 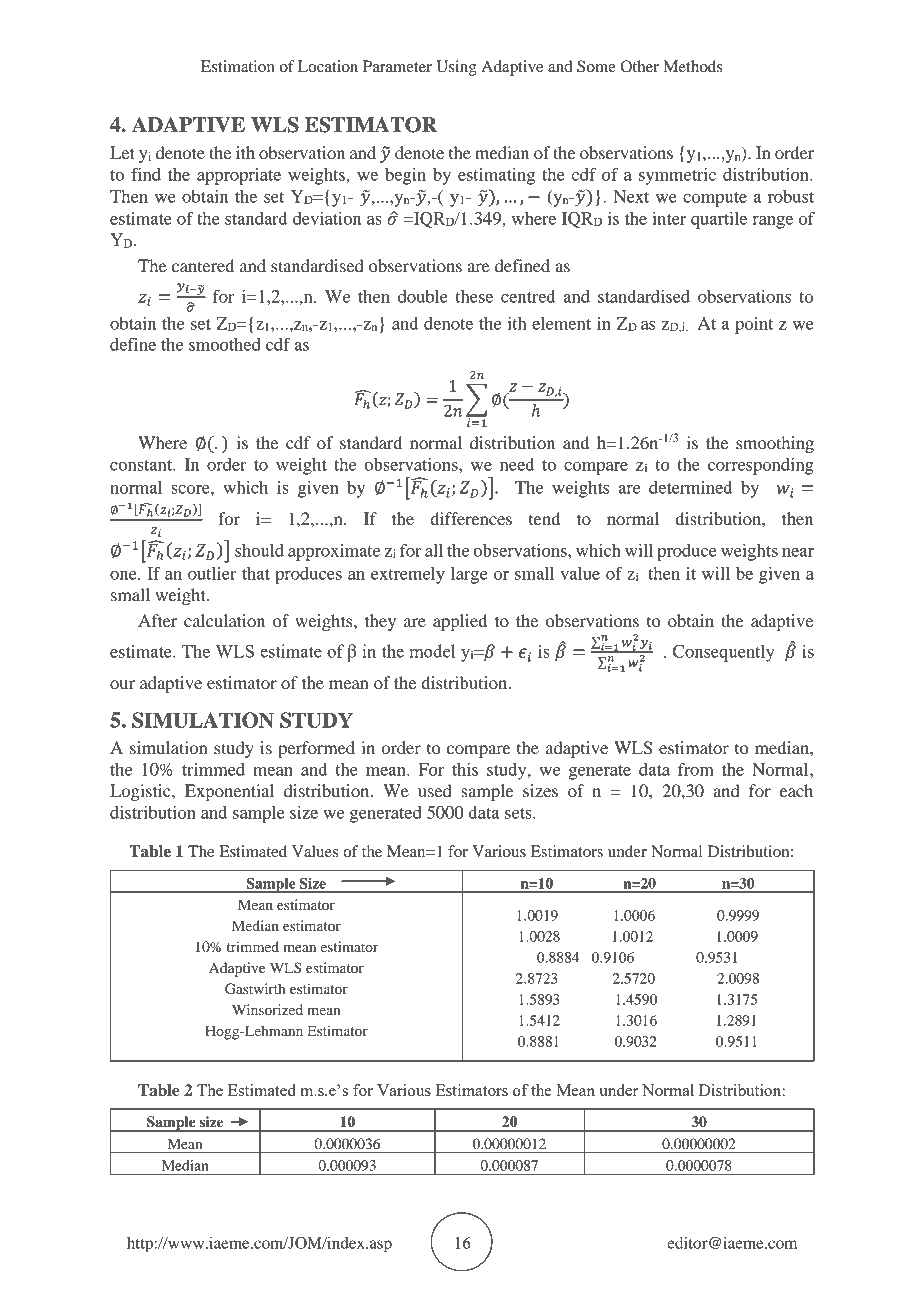 What do you see at coordinates (693, 66) in the screenshot?
I see `Methods` at bounding box center [693, 66].
